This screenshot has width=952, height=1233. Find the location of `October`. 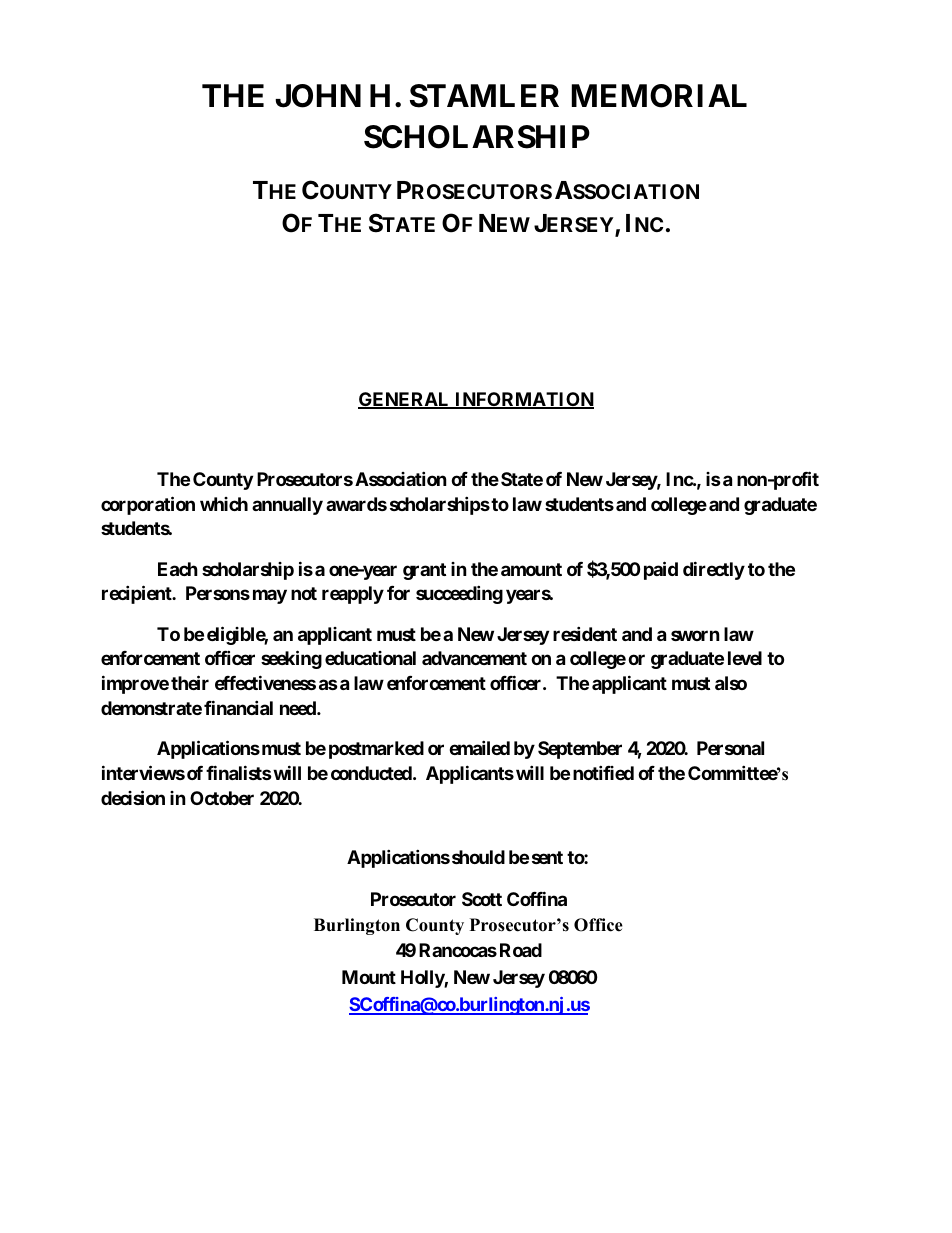

October is located at coordinates (222, 798).
